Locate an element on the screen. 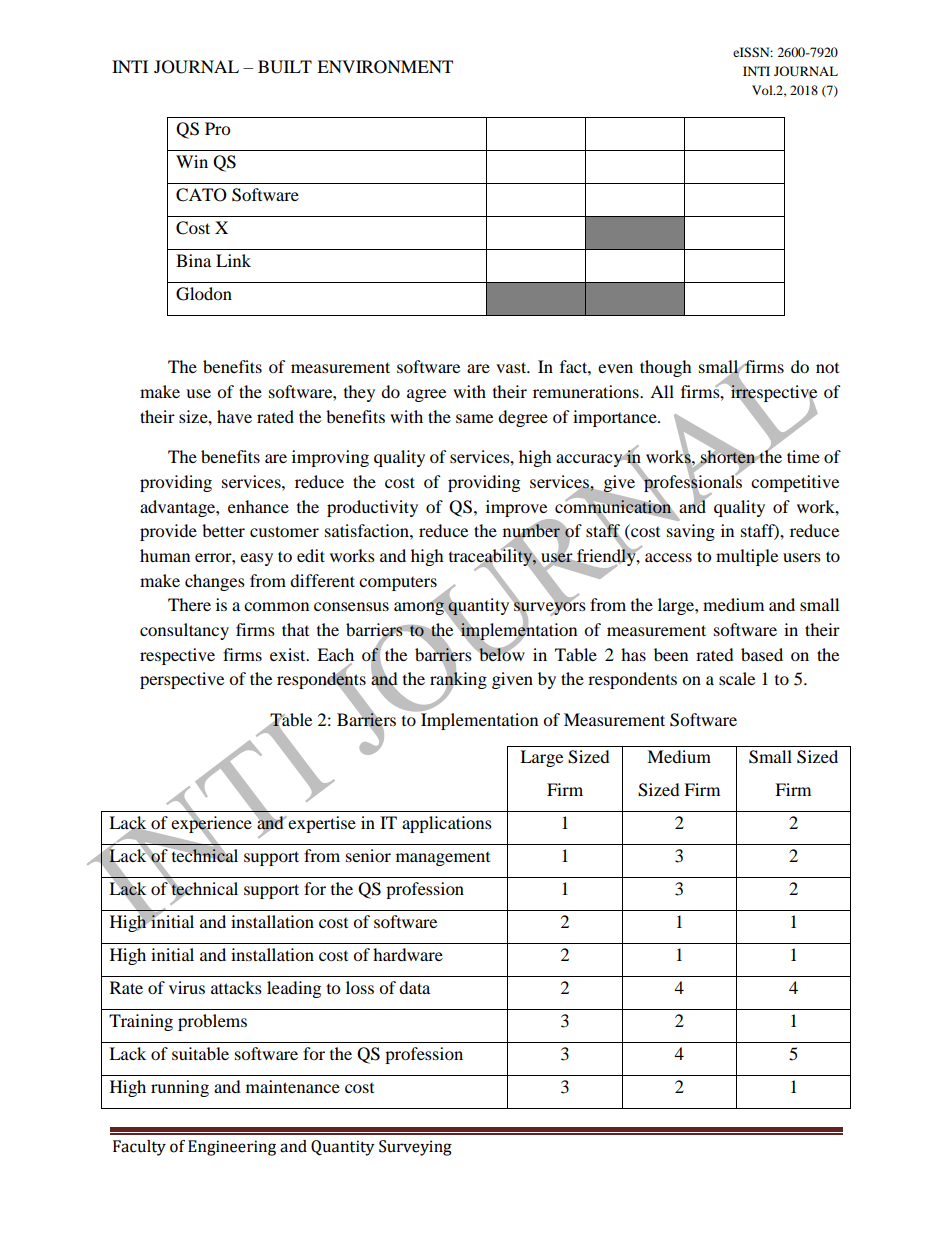  experience is located at coordinates (211, 824).
